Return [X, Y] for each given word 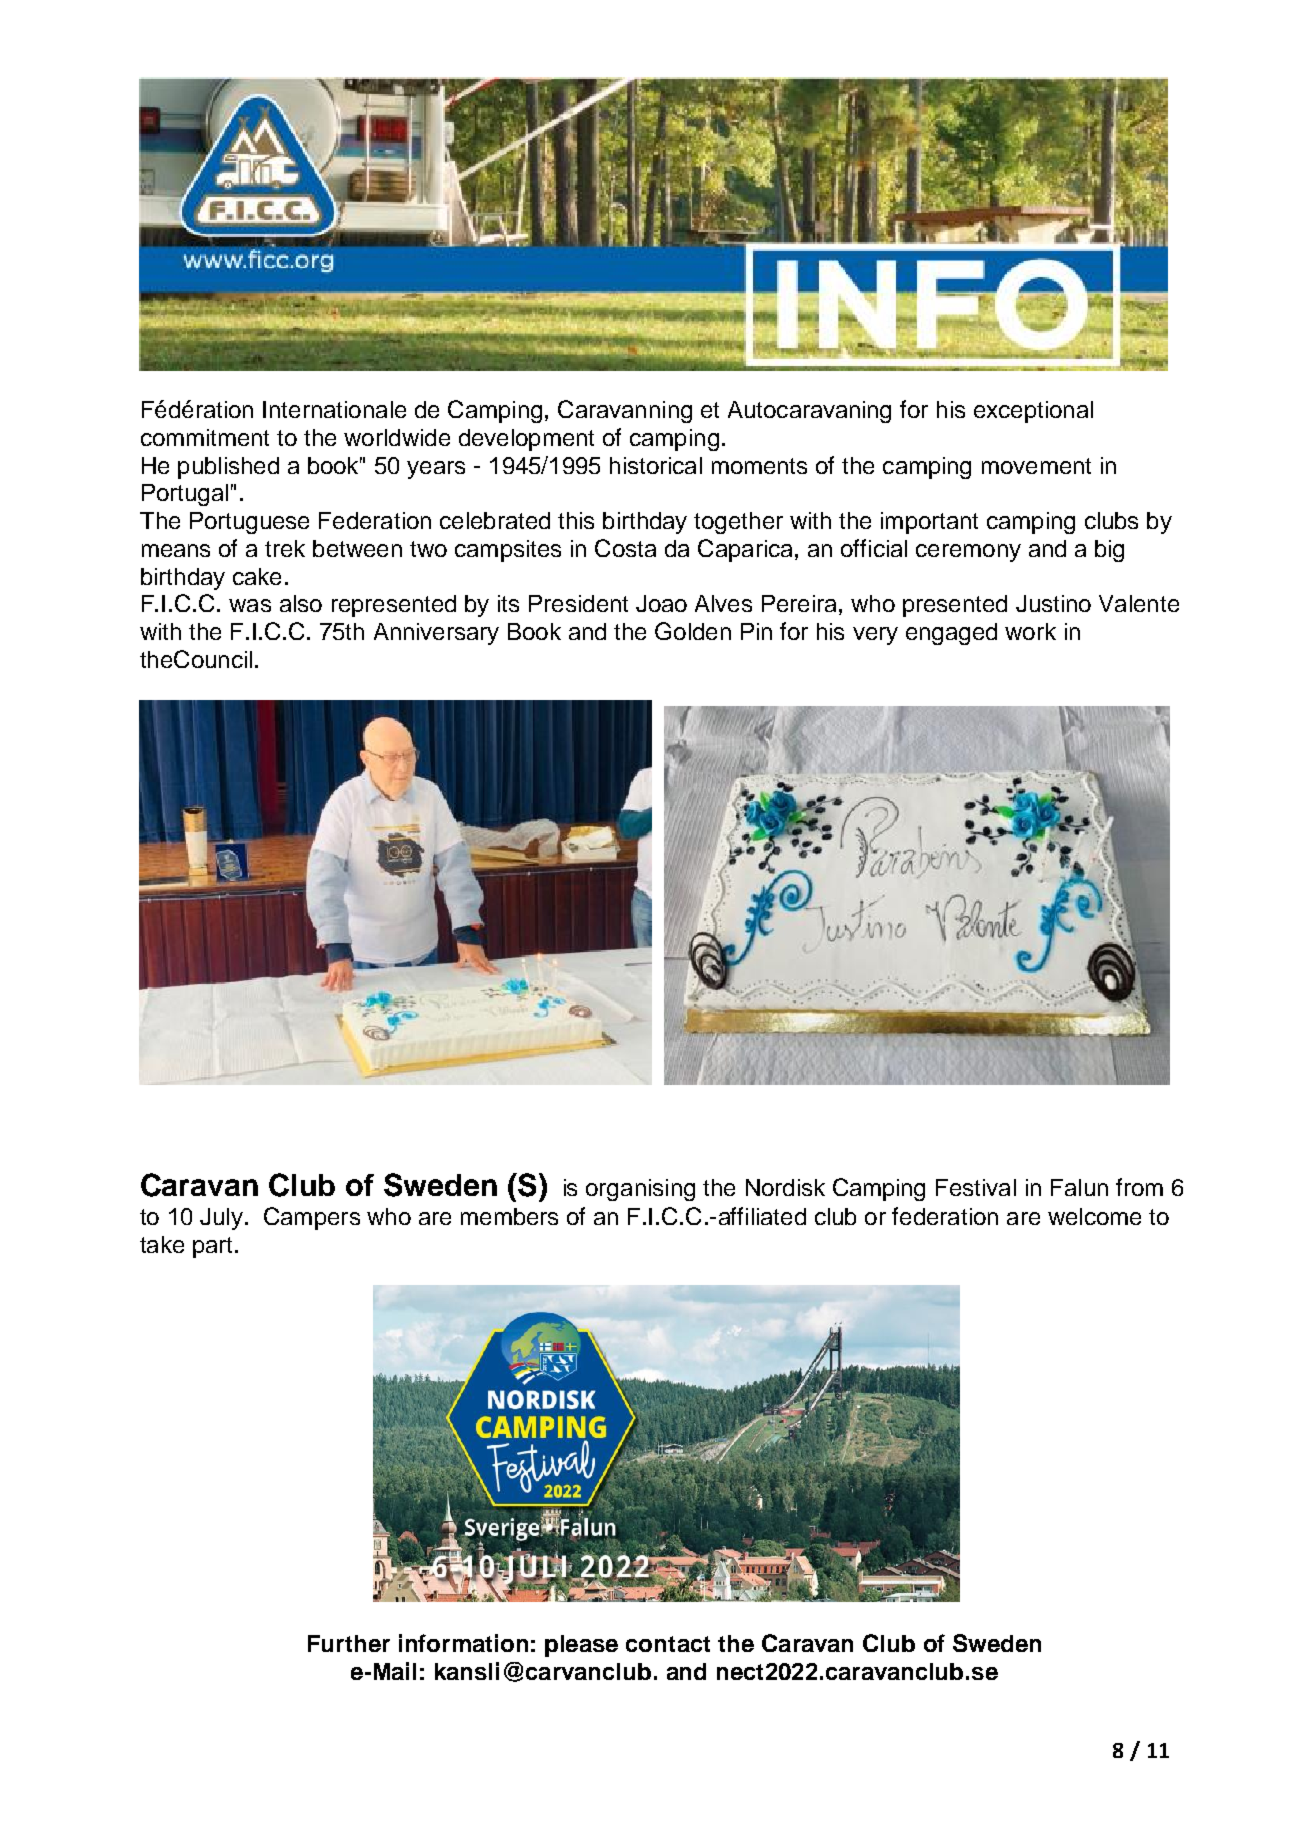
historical [656, 465]
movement [1036, 466]
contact [668, 1644]
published [228, 468]
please [581, 1646]
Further [349, 1643]
